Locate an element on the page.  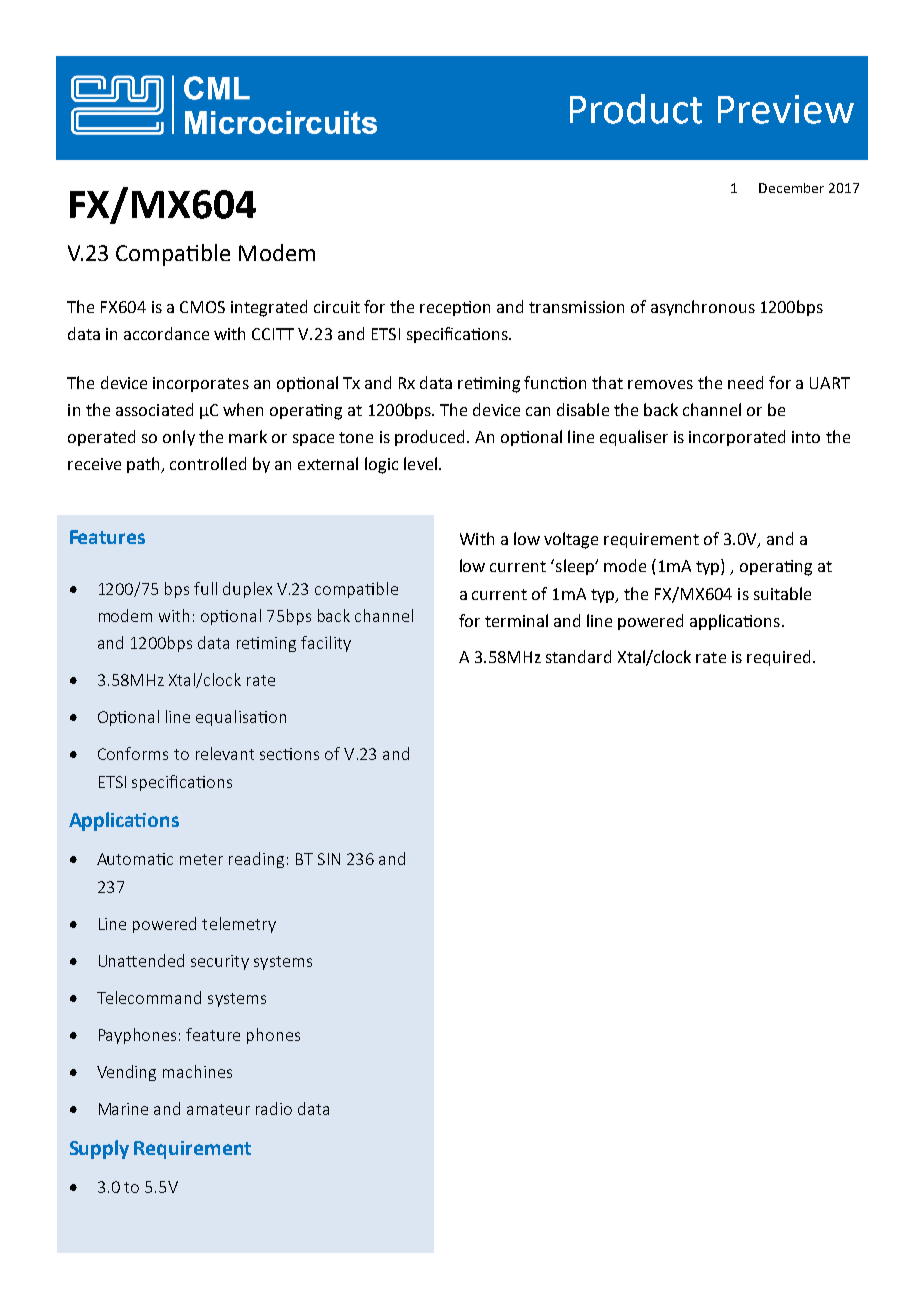
standard is located at coordinates (578, 656).
